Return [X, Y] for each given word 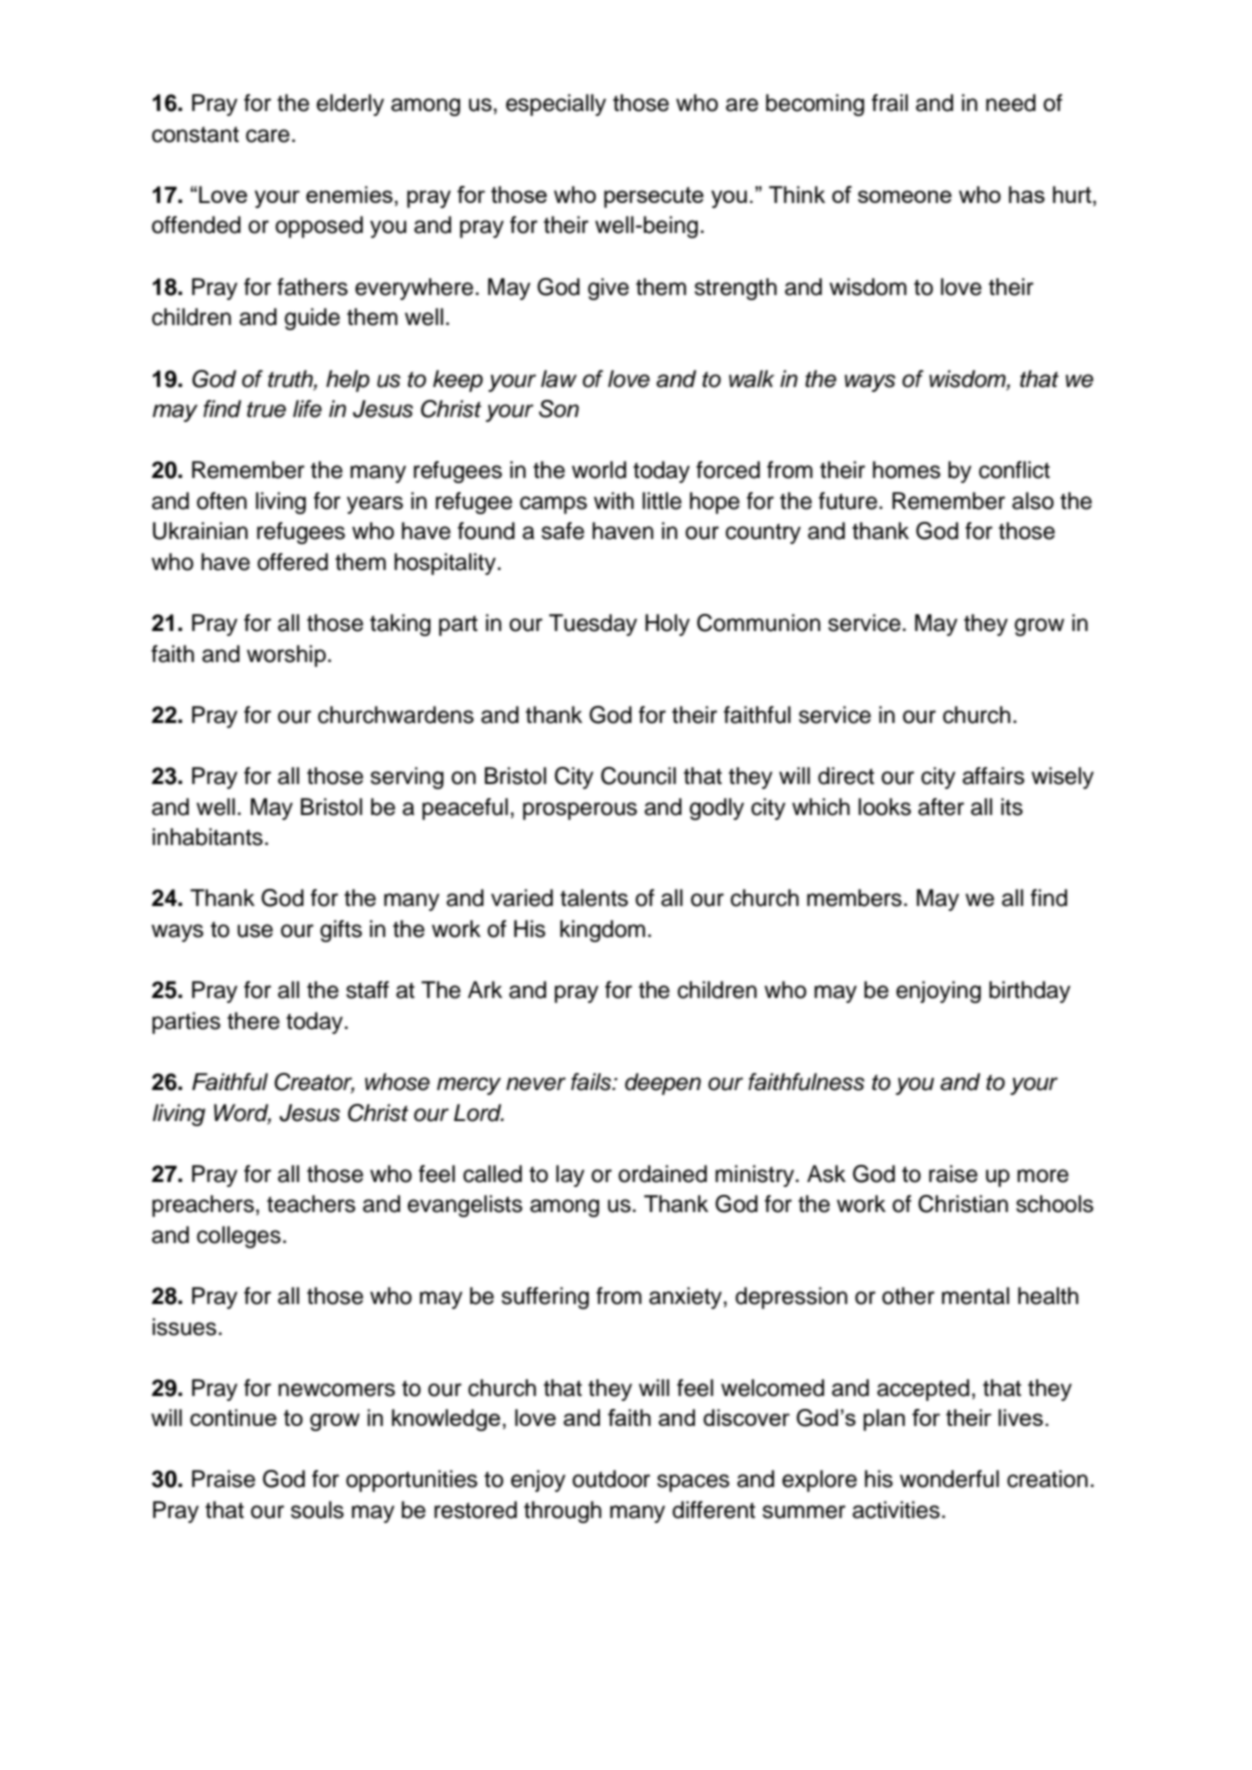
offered [292, 562]
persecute [654, 197]
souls [317, 1510]
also [1033, 501]
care [268, 136]
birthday [1030, 992]
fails [592, 1082]
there [253, 1021]
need [1011, 103]
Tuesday [593, 625]
